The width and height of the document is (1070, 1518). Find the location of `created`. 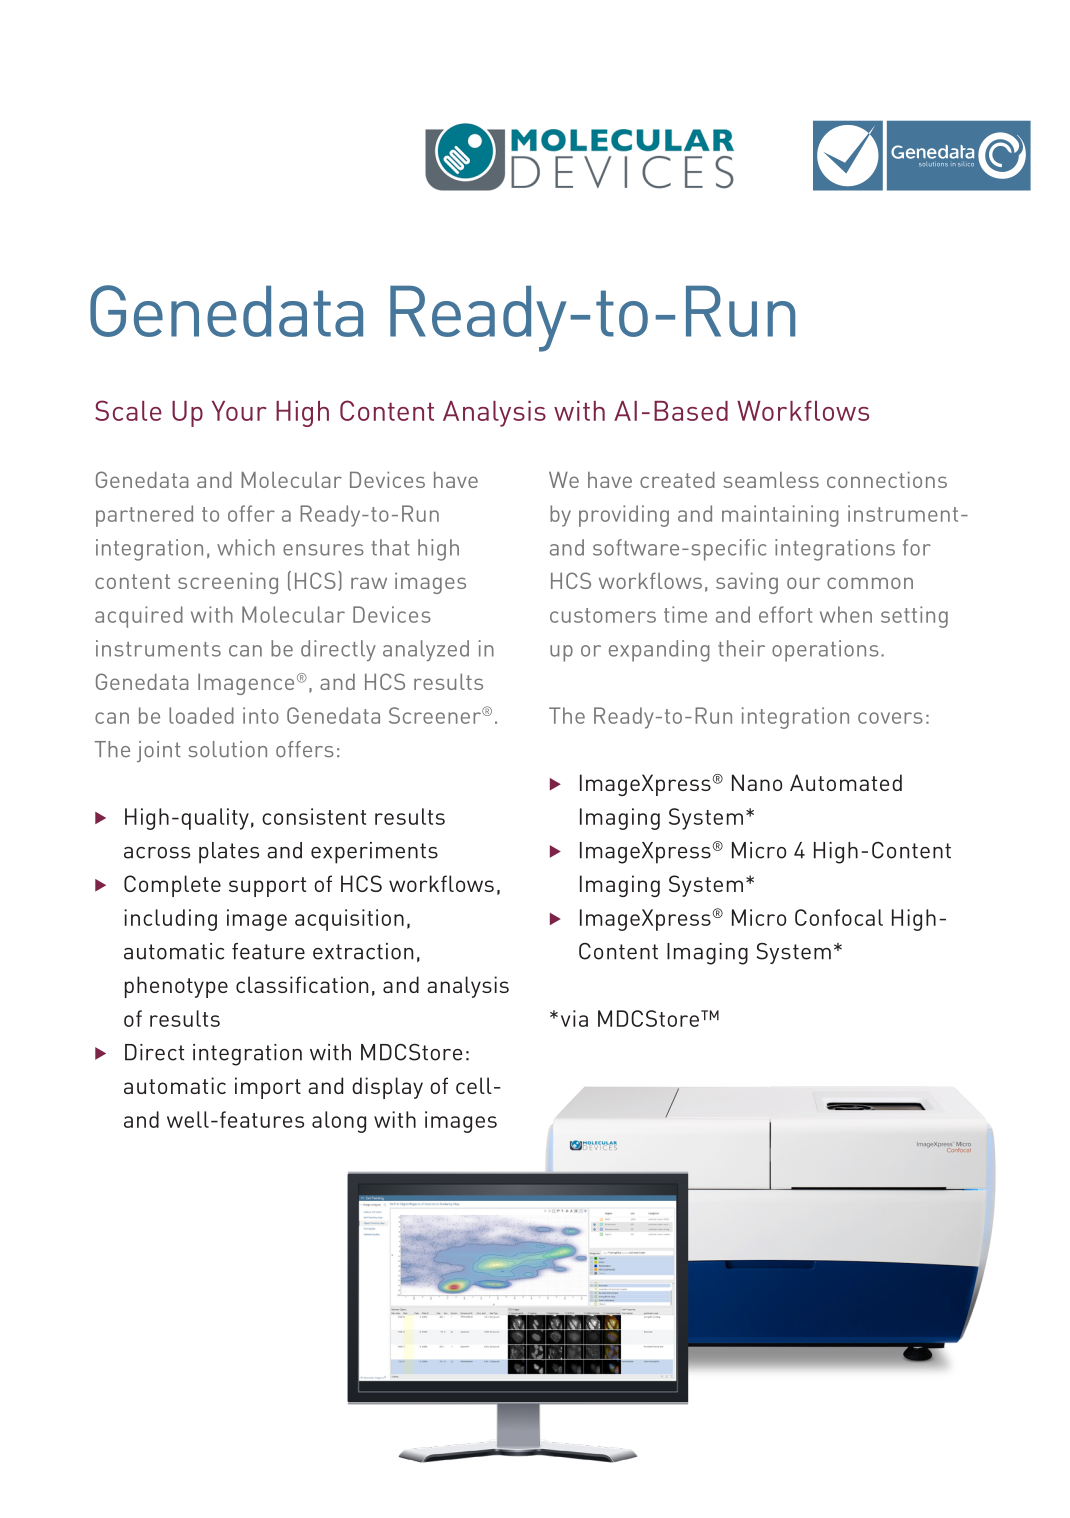

created is located at coordinates (677, 480).
